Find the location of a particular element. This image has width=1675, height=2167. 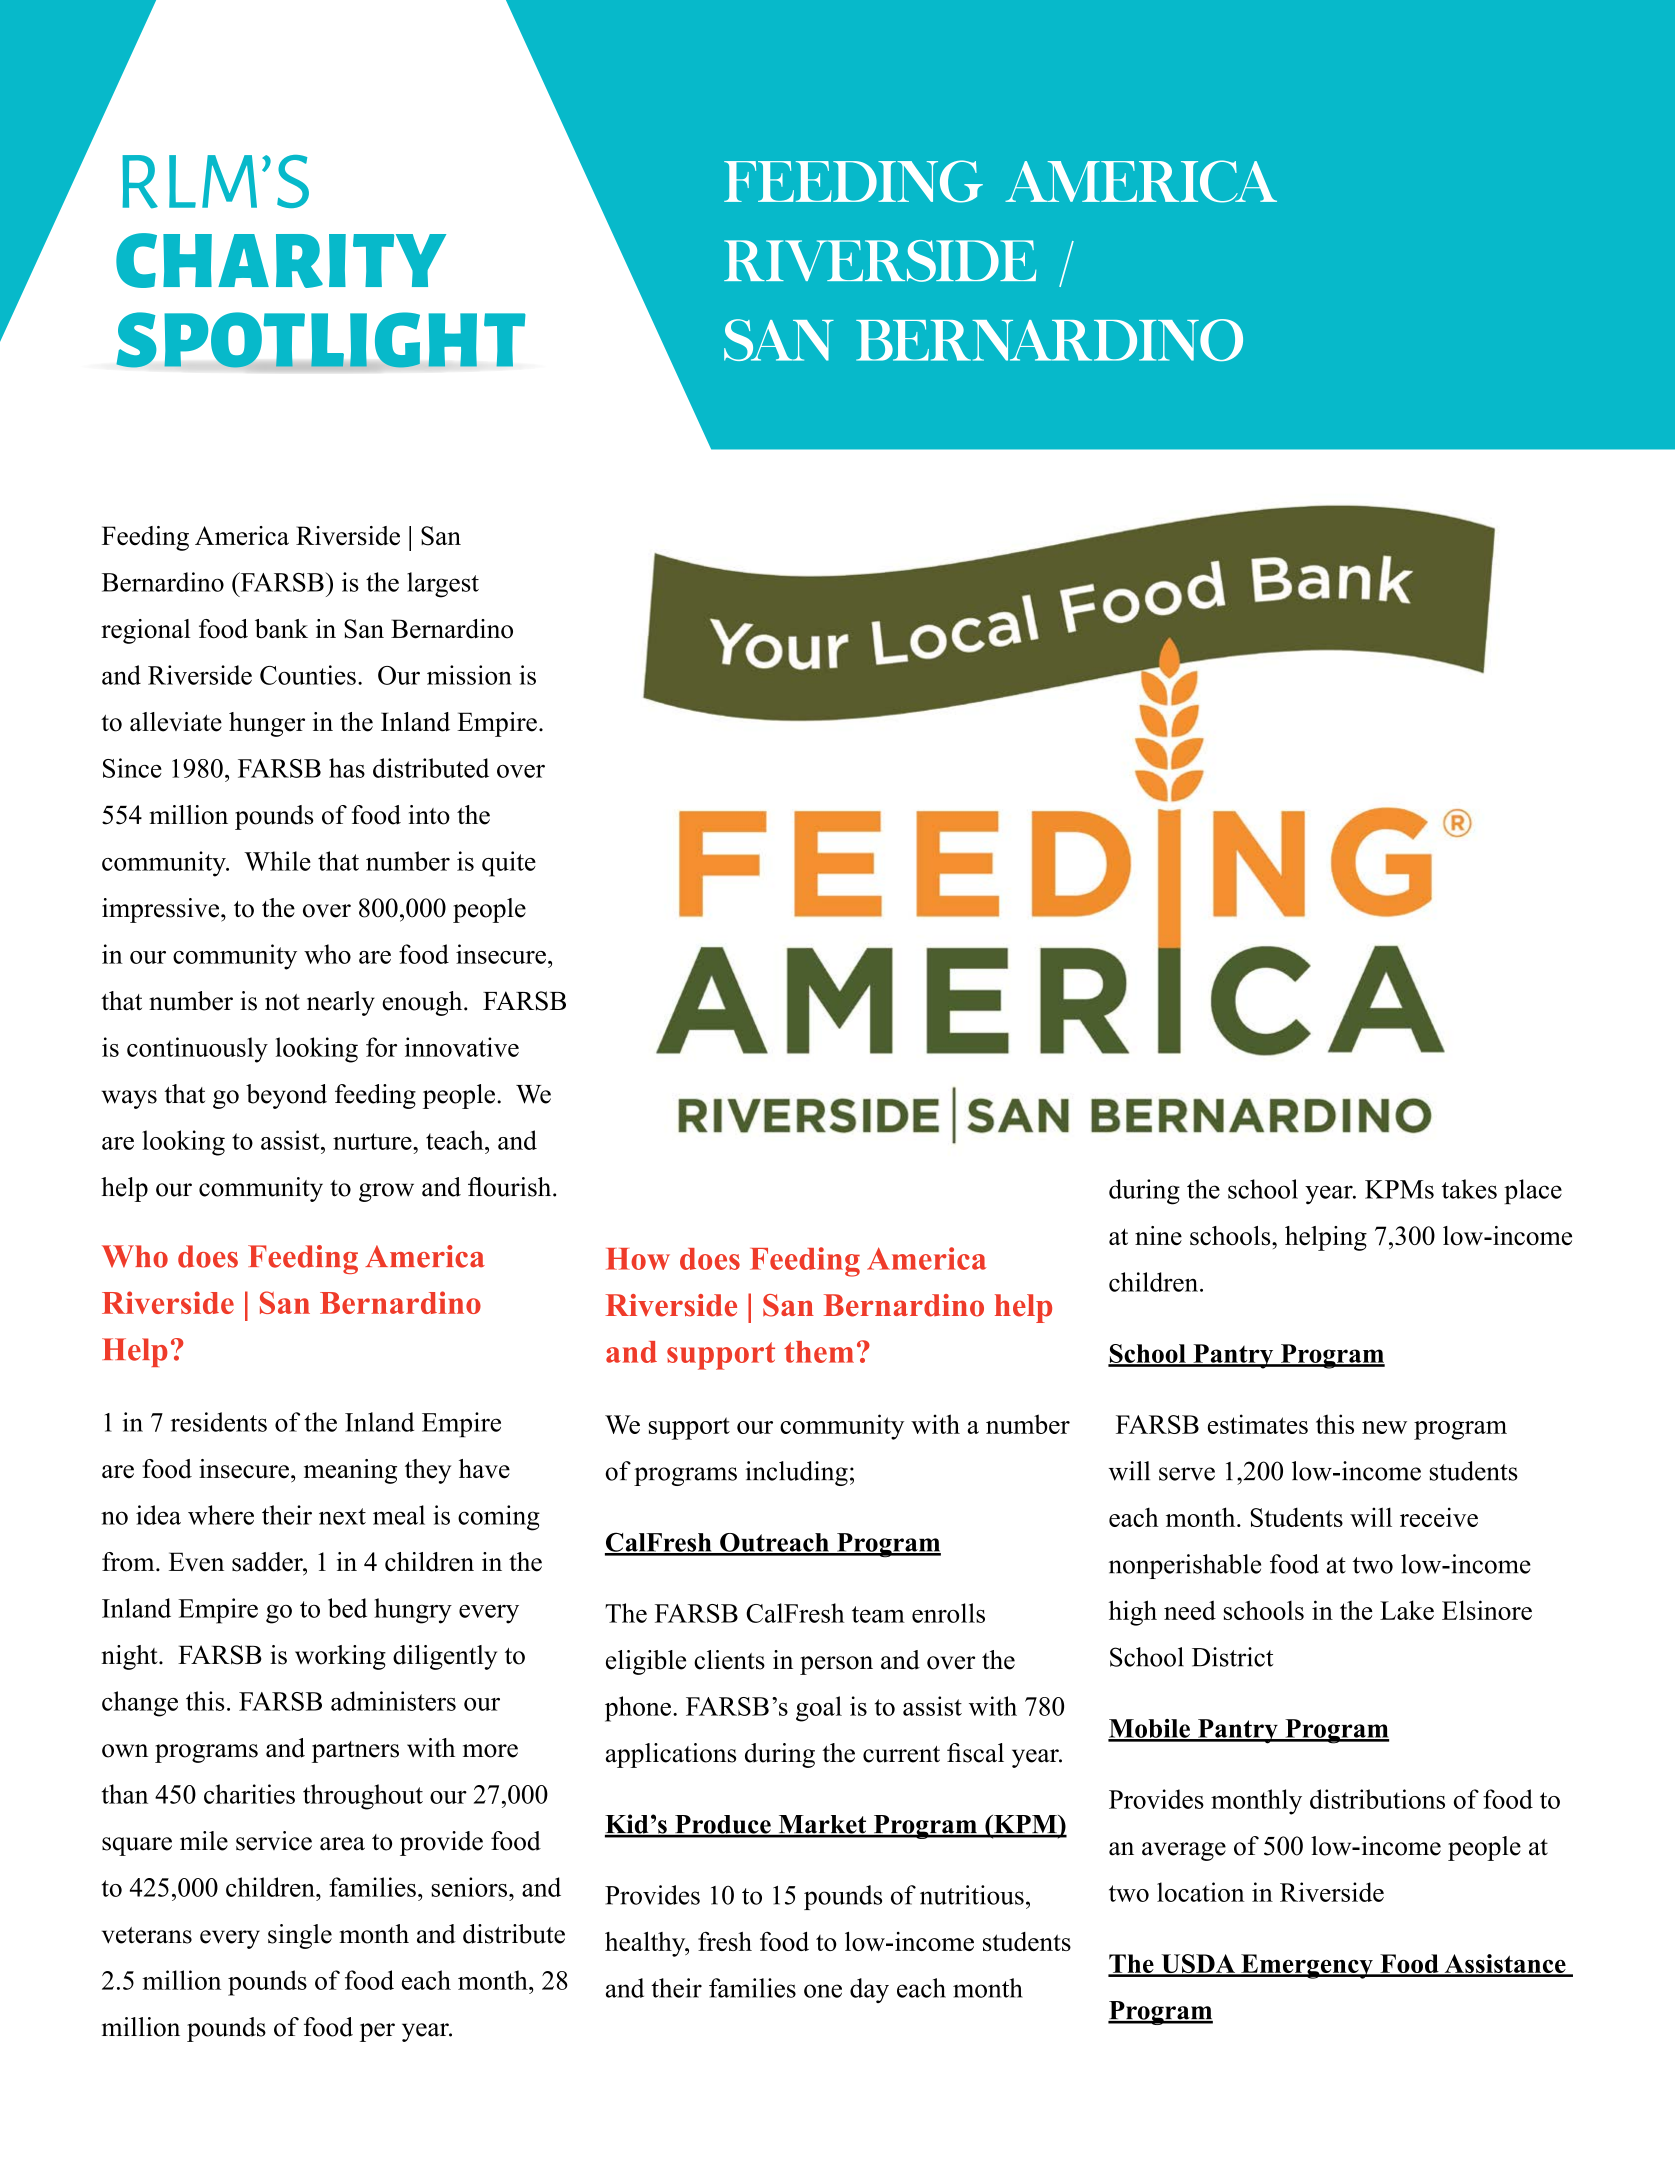

next is located at coordinates (342, 1516).
